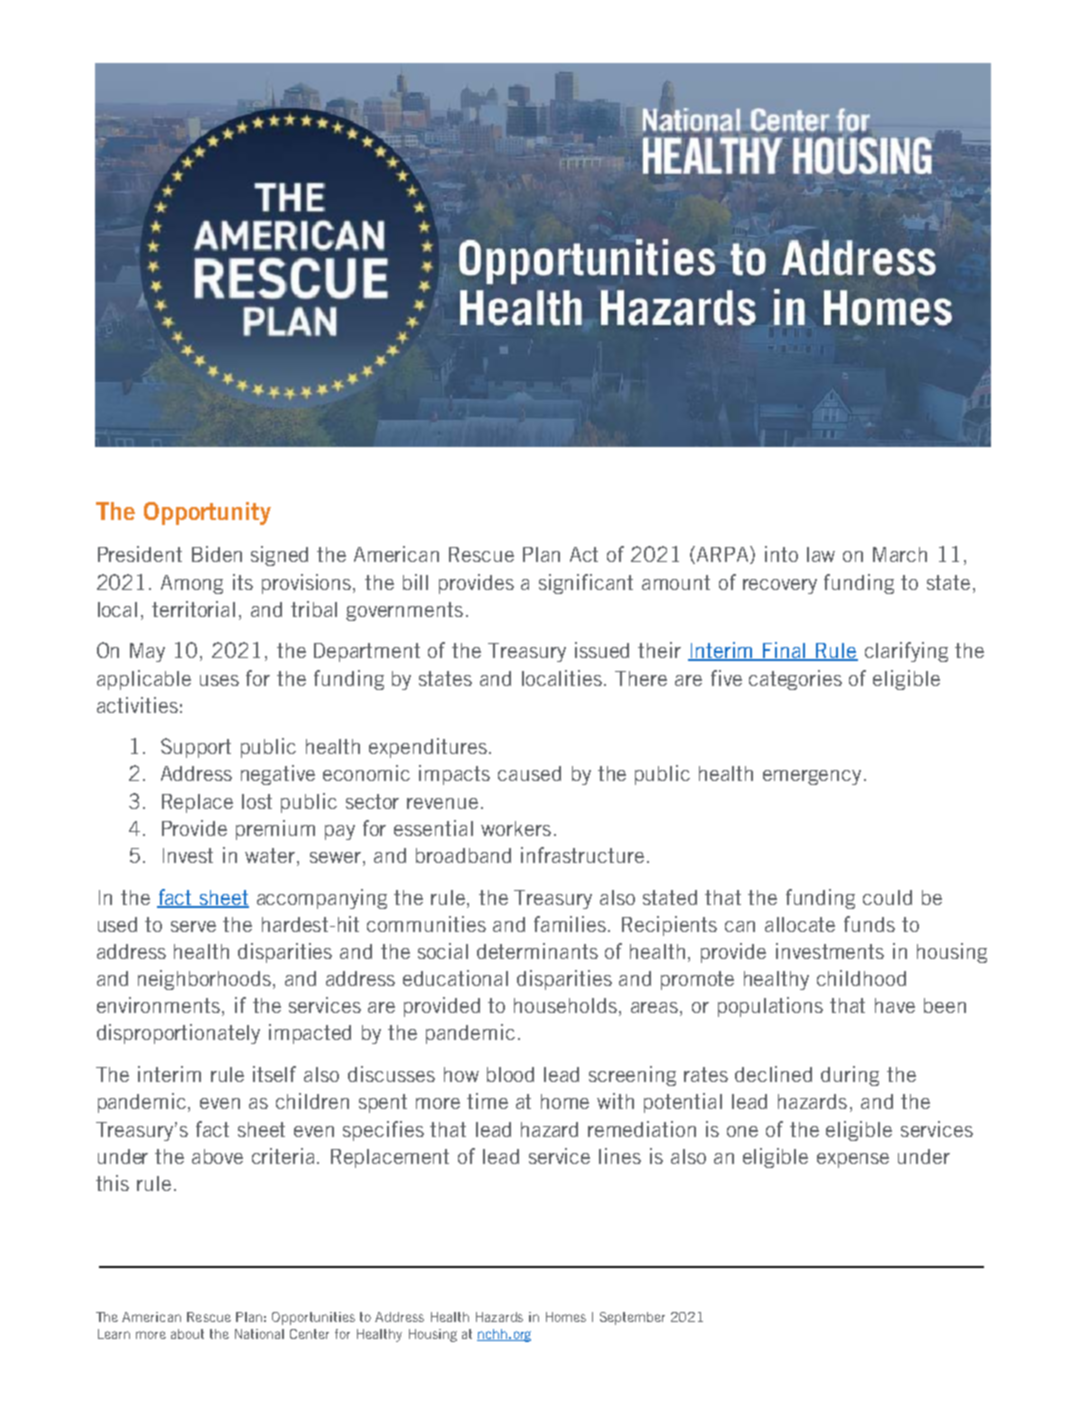 This screenshot has width=1086, height=1406. What do you see at coordinates (632, 1318) in the screenshot?
I see `September` at bounding box center [632, 1318].
